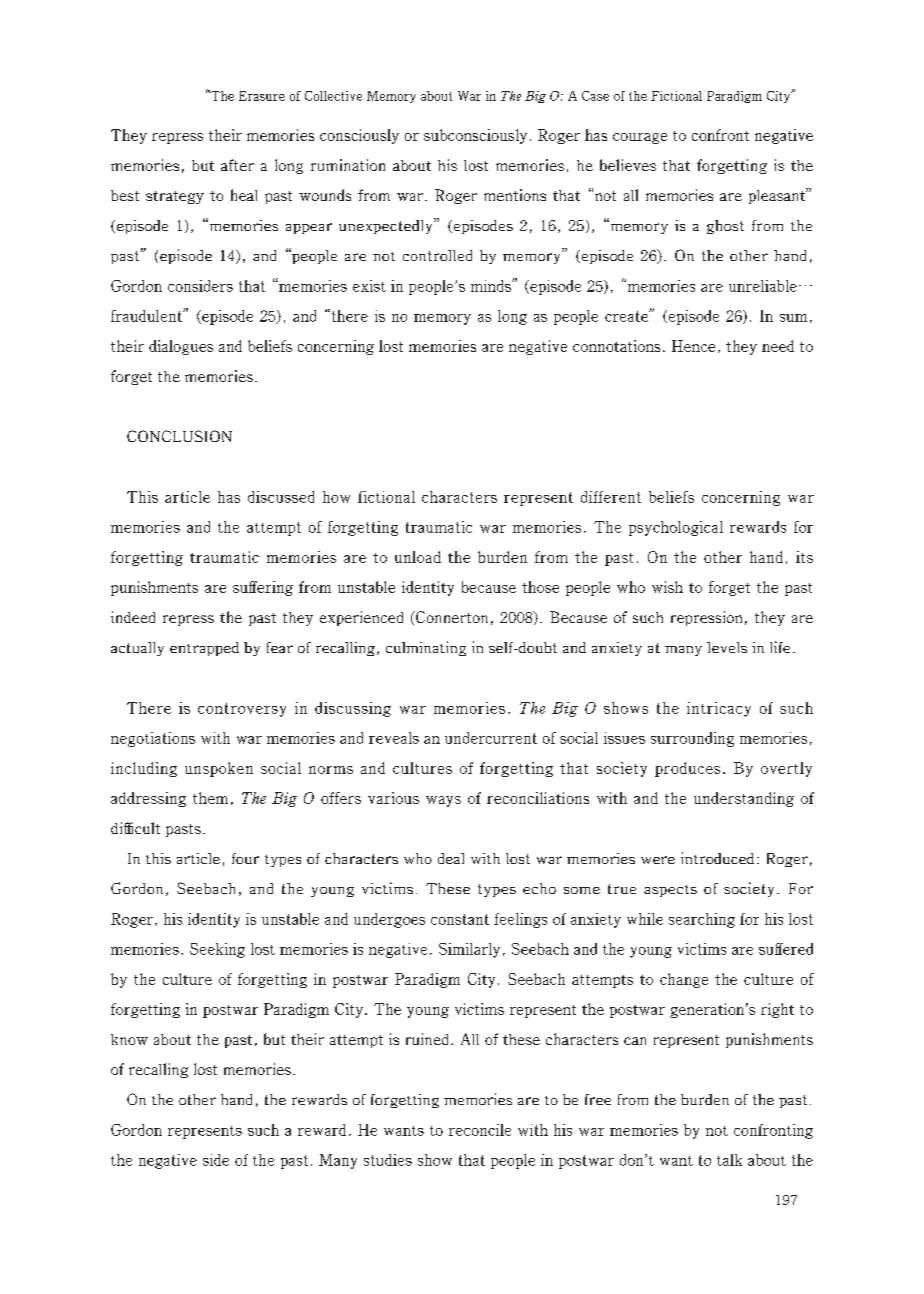  Describe the element at coordinates (744, 799) in the screenshot. I see `understanding` at that location.
